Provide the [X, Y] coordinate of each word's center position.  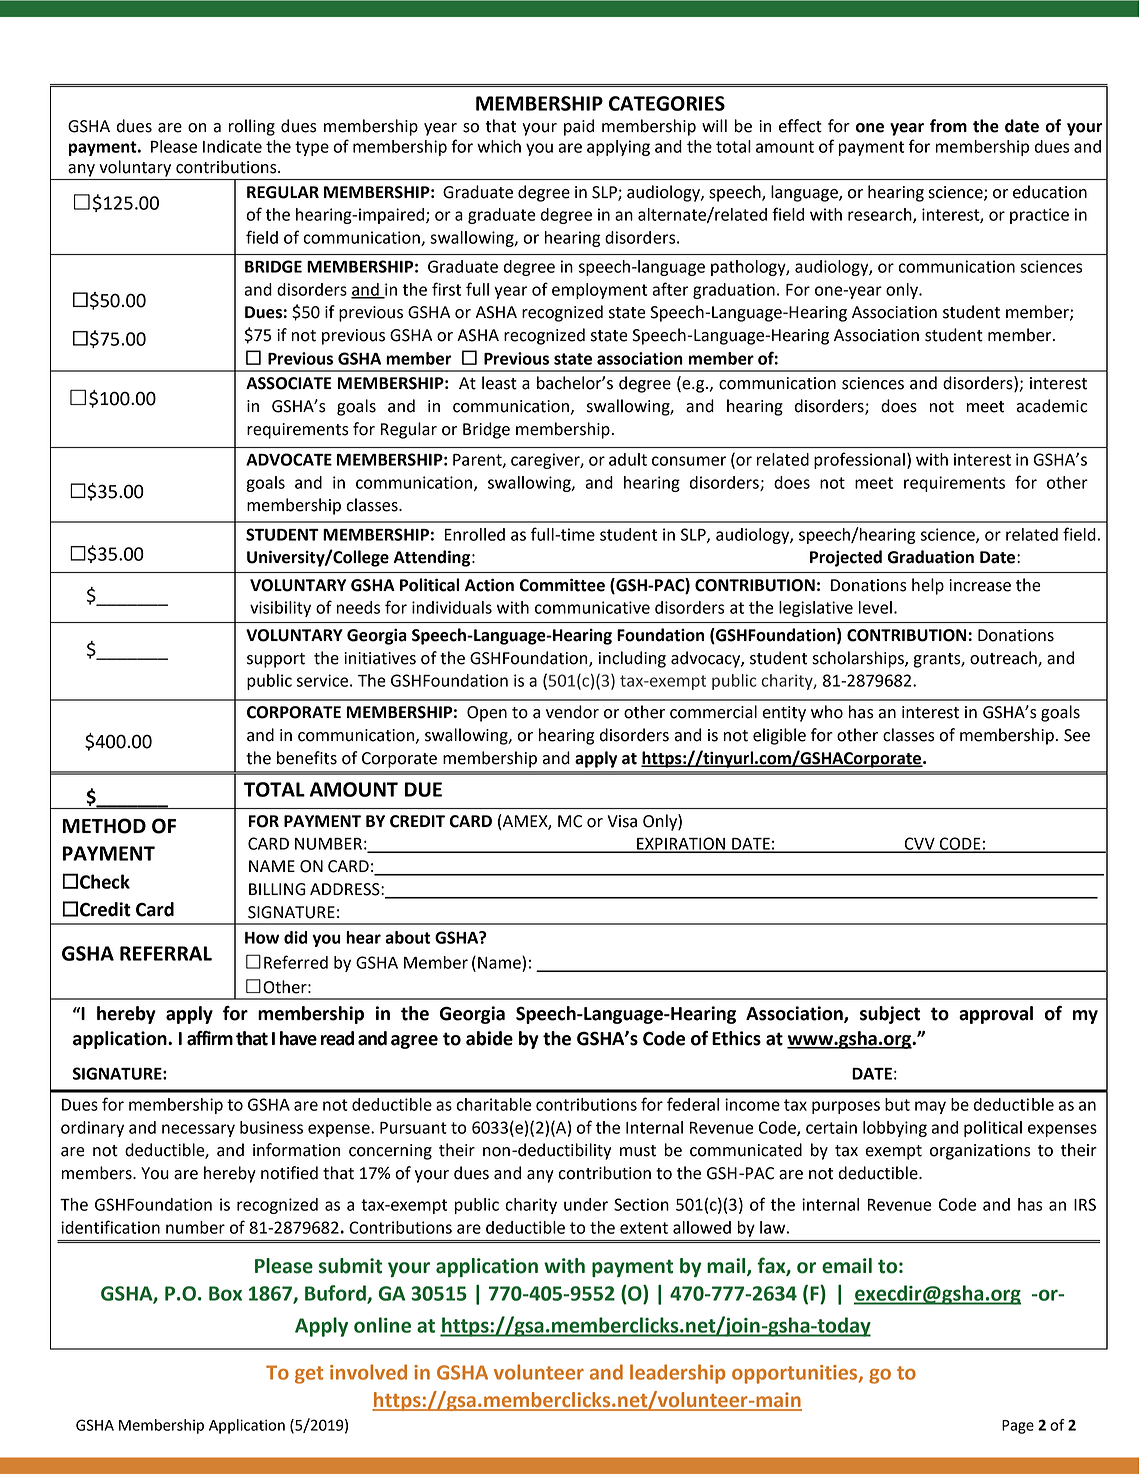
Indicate [232, 146]
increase [980, 585]
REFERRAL [166, 953]
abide [489, 1038]
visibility [280, 609]
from [948, 126]
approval [996, 1015]
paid [579, 127]
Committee [562, 585]
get [309, 1375]
